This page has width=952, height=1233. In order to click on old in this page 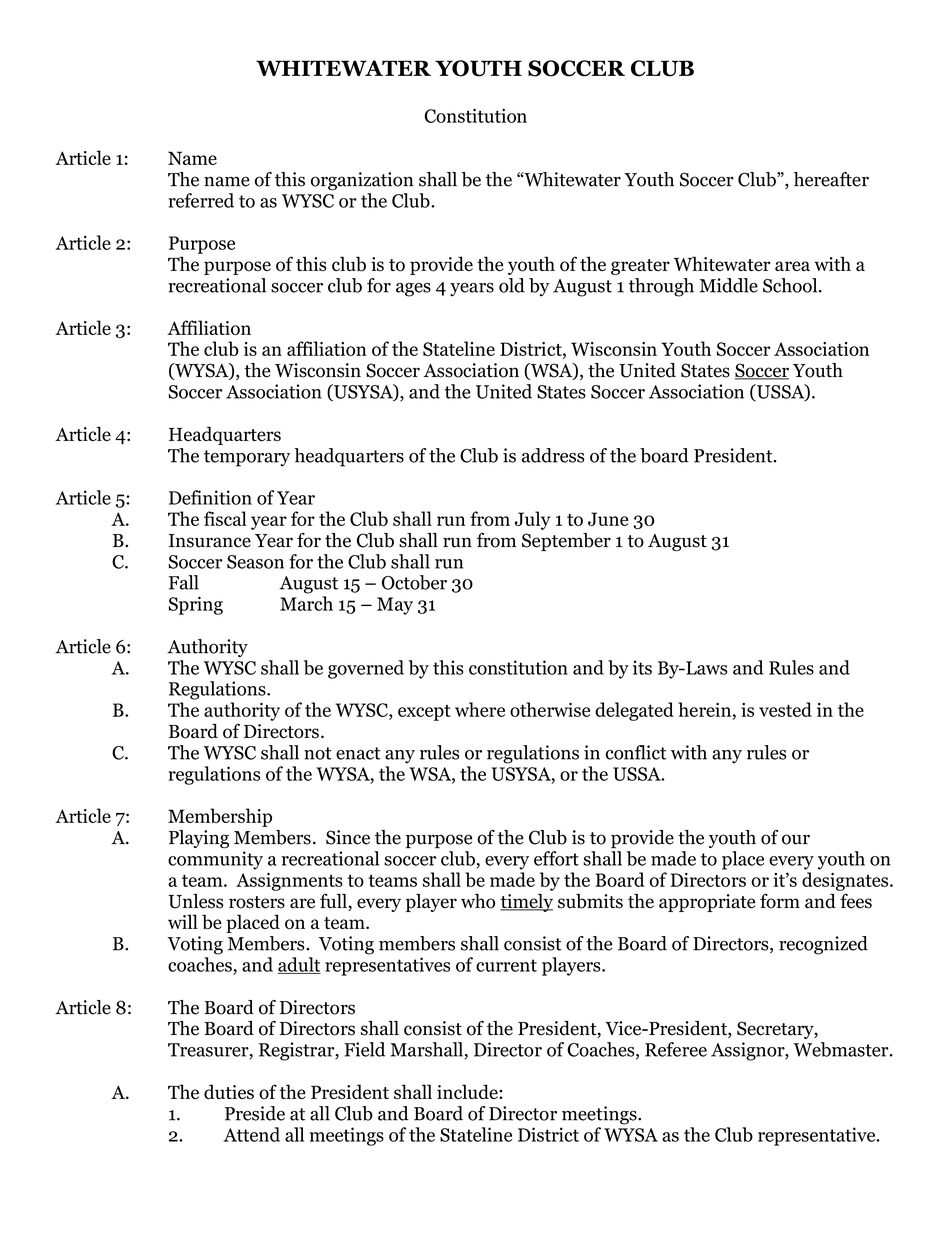, I will do `click(512, 285)`.
